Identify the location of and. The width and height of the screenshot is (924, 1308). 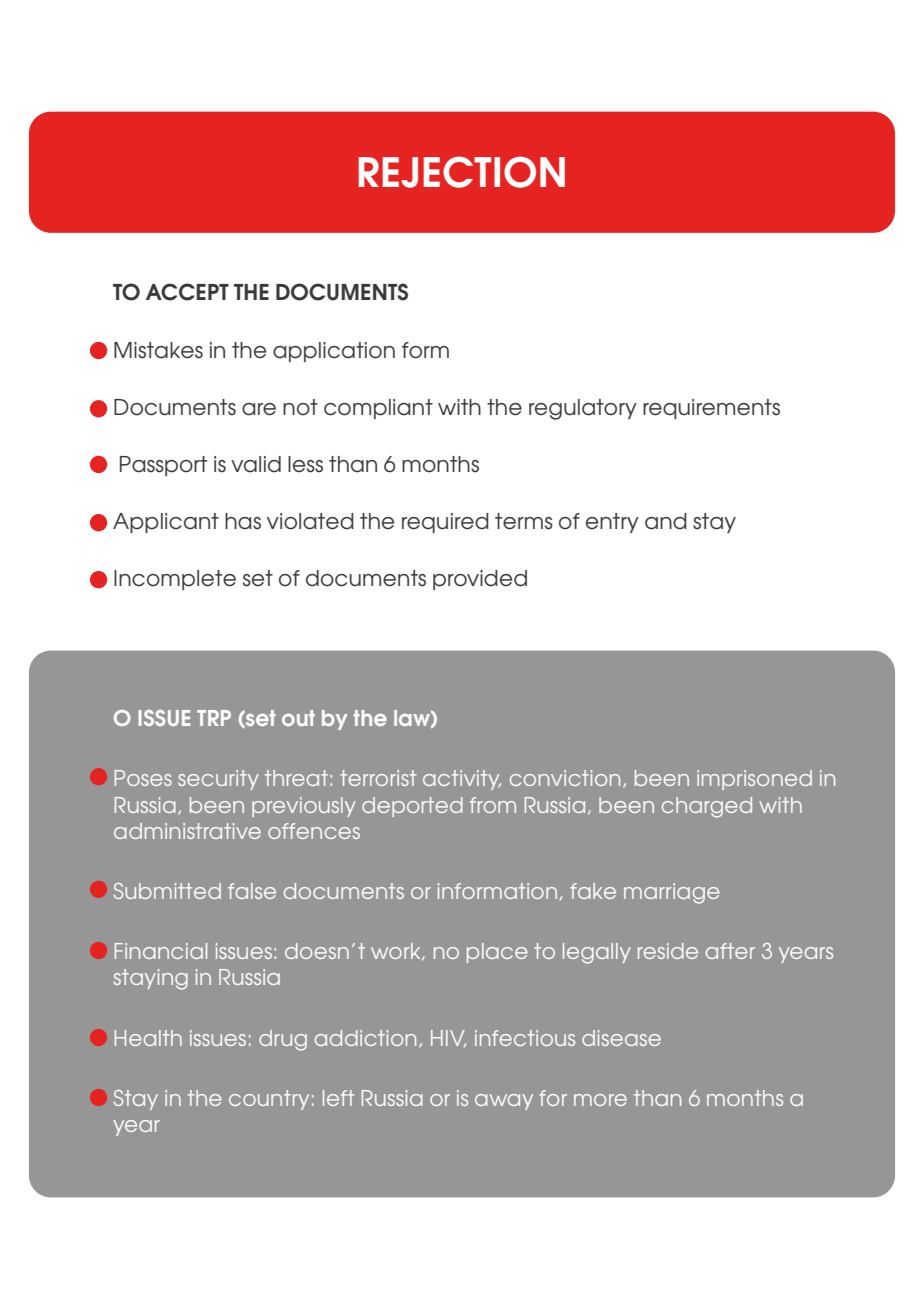
(666, 521).
